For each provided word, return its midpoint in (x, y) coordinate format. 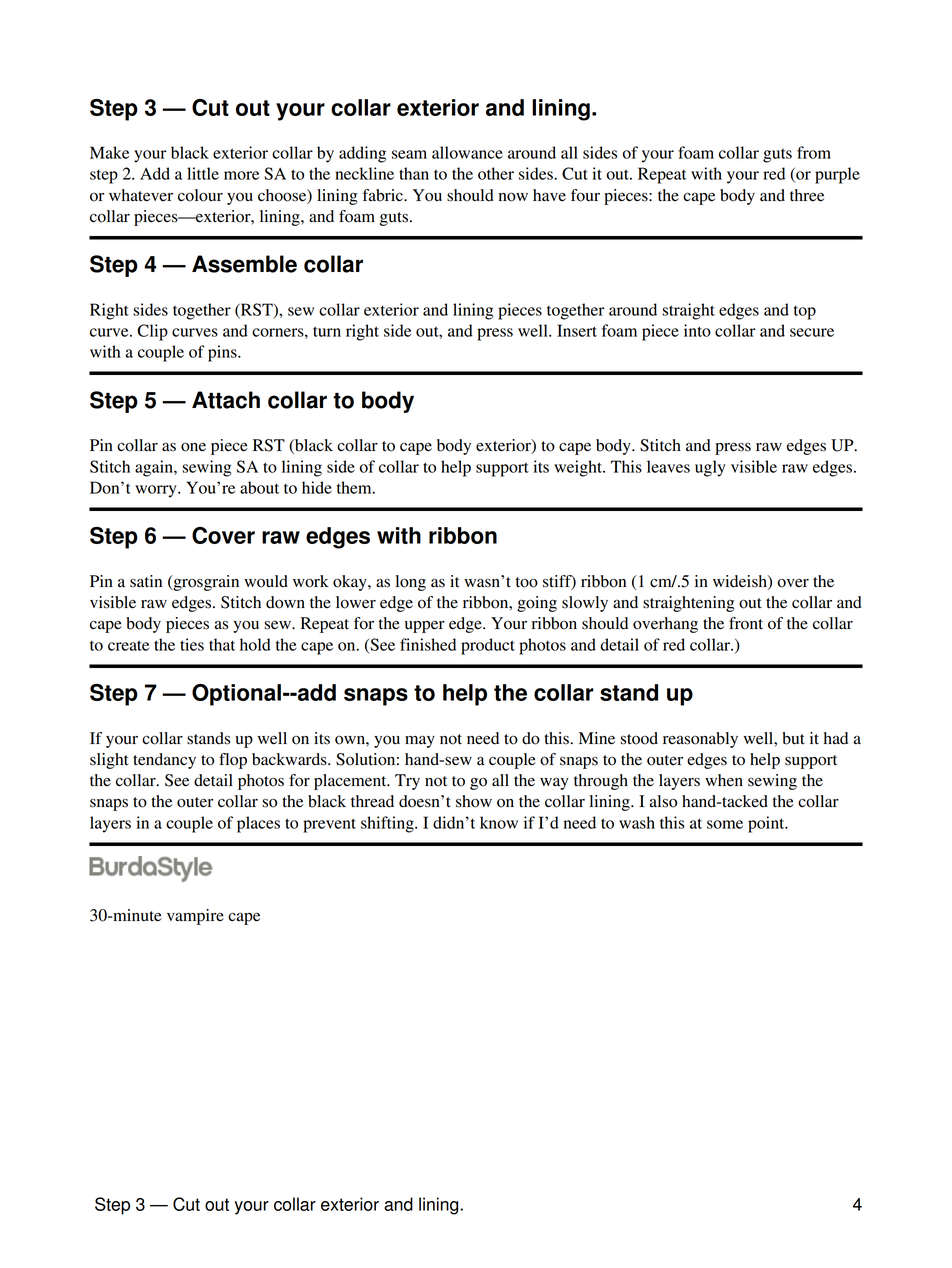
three (807, 195)
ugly (710, 468)
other (496, 173)
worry (157, 491)
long (410, 583)
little (203, 173)
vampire (195, 917)
